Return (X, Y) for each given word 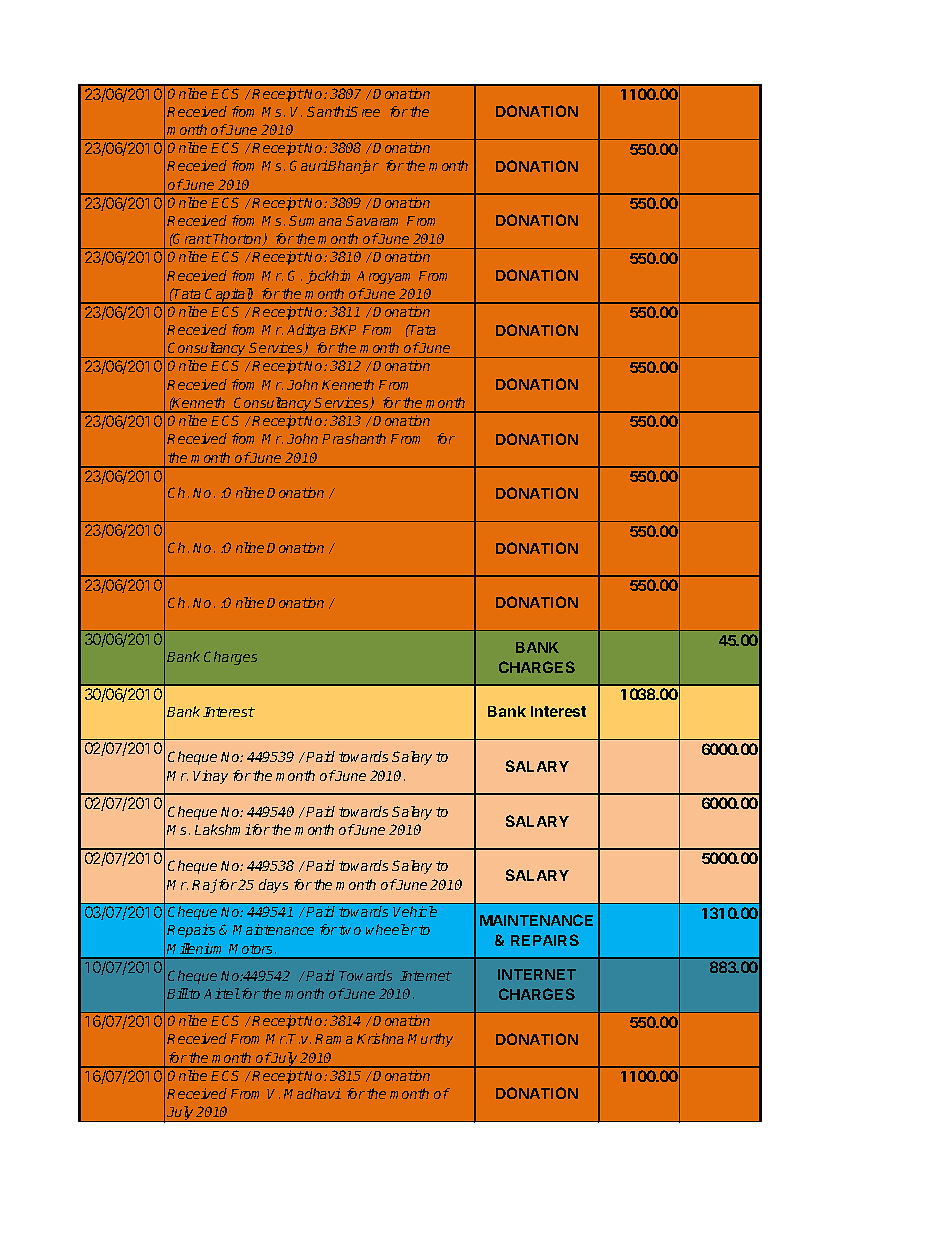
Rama (334, 1039)
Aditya (306, 331)
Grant (192, 238)
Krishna (380, 1038)
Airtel (222, 993)
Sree (365, 111)
